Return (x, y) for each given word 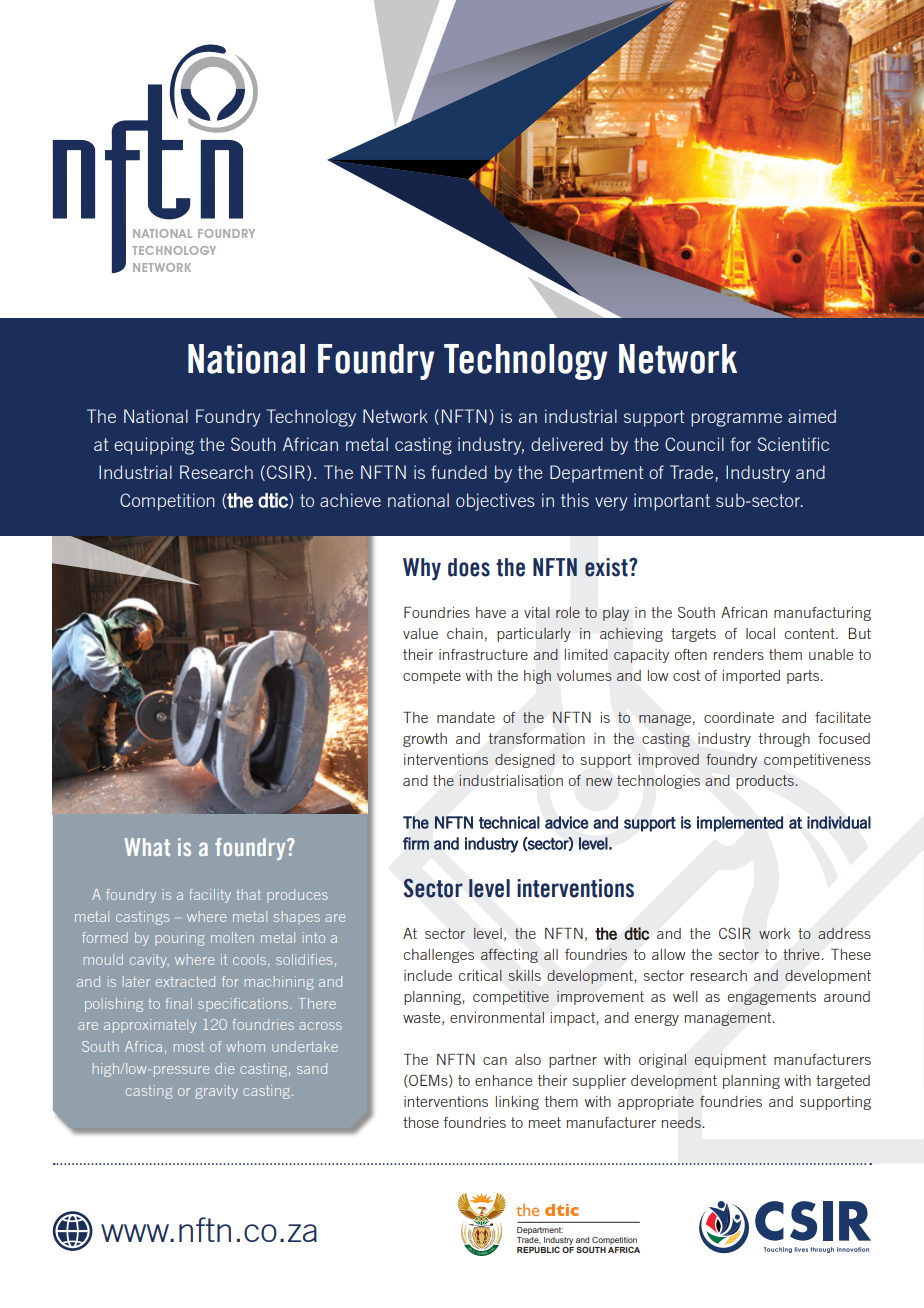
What (147, 847)
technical (509, 822)
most (189, 1047)
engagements (772, 998)
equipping (154, 446)
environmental (497, 1017)
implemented (740, 824)
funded (459, 472)
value (420, 633)
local (760, 633)
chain (465, 633)
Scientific (793, 444)
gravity (216, 1092)
